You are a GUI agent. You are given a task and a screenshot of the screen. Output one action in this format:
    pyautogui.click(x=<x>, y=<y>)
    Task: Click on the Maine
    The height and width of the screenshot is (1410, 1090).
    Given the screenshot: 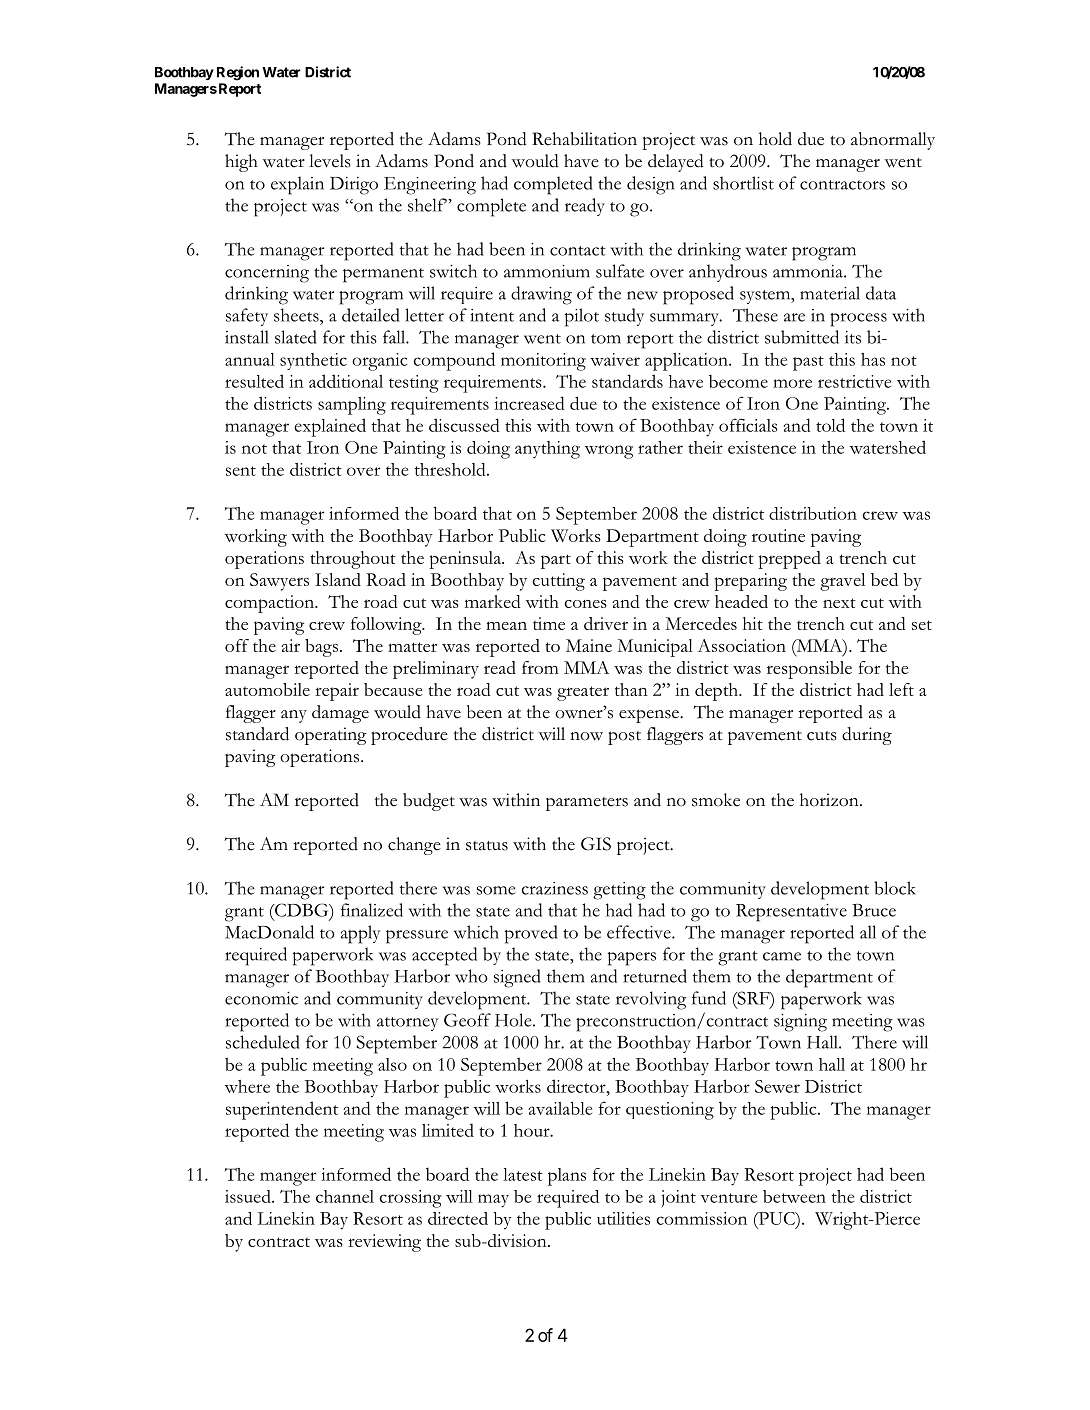 What is the action you would take?
    pyautogui.click(x=589, y=645)
